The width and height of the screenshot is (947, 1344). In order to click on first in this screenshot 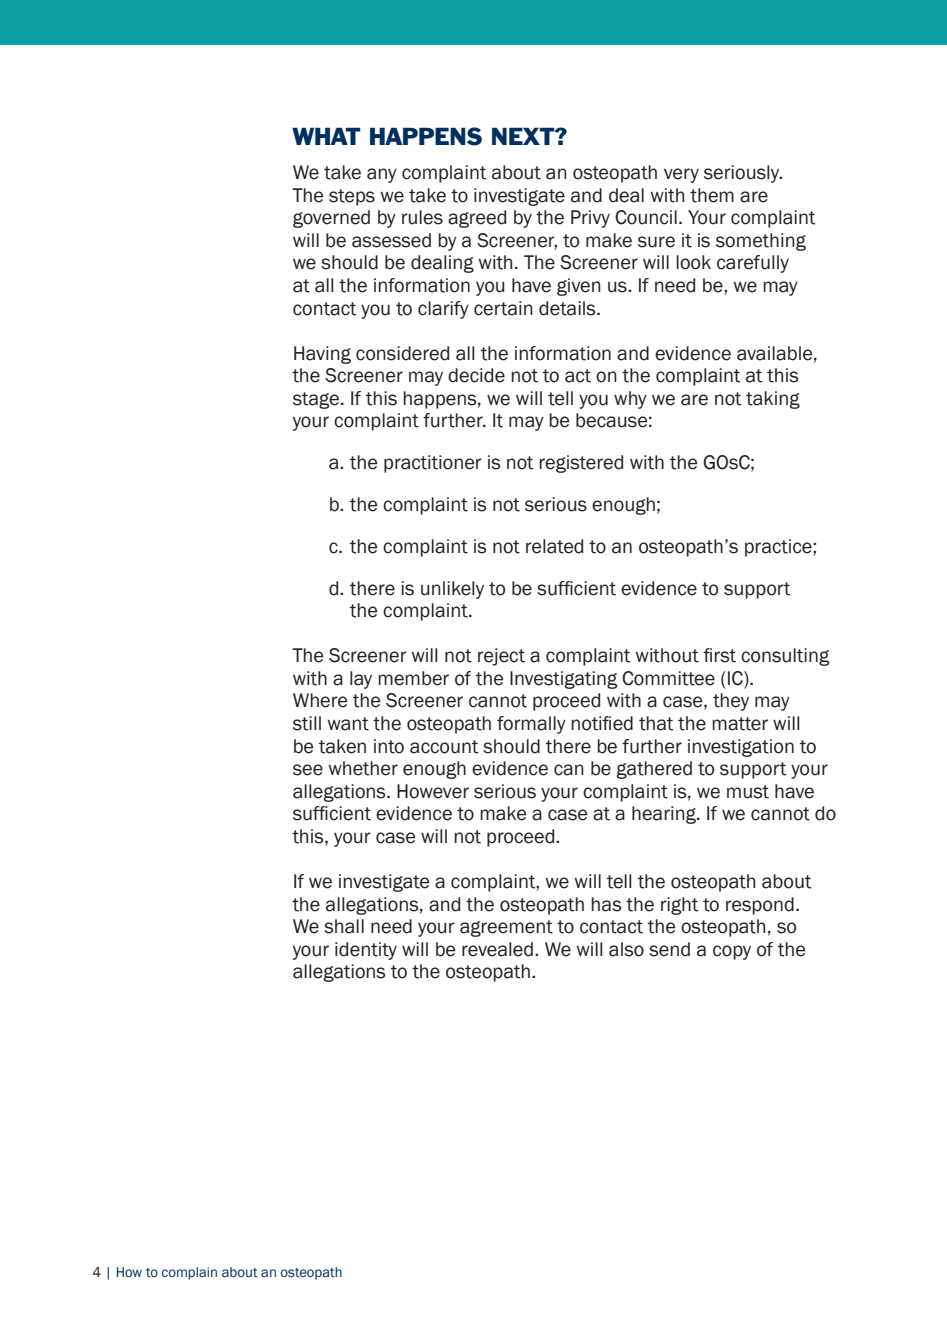, I will do `click(719, 655)`.
